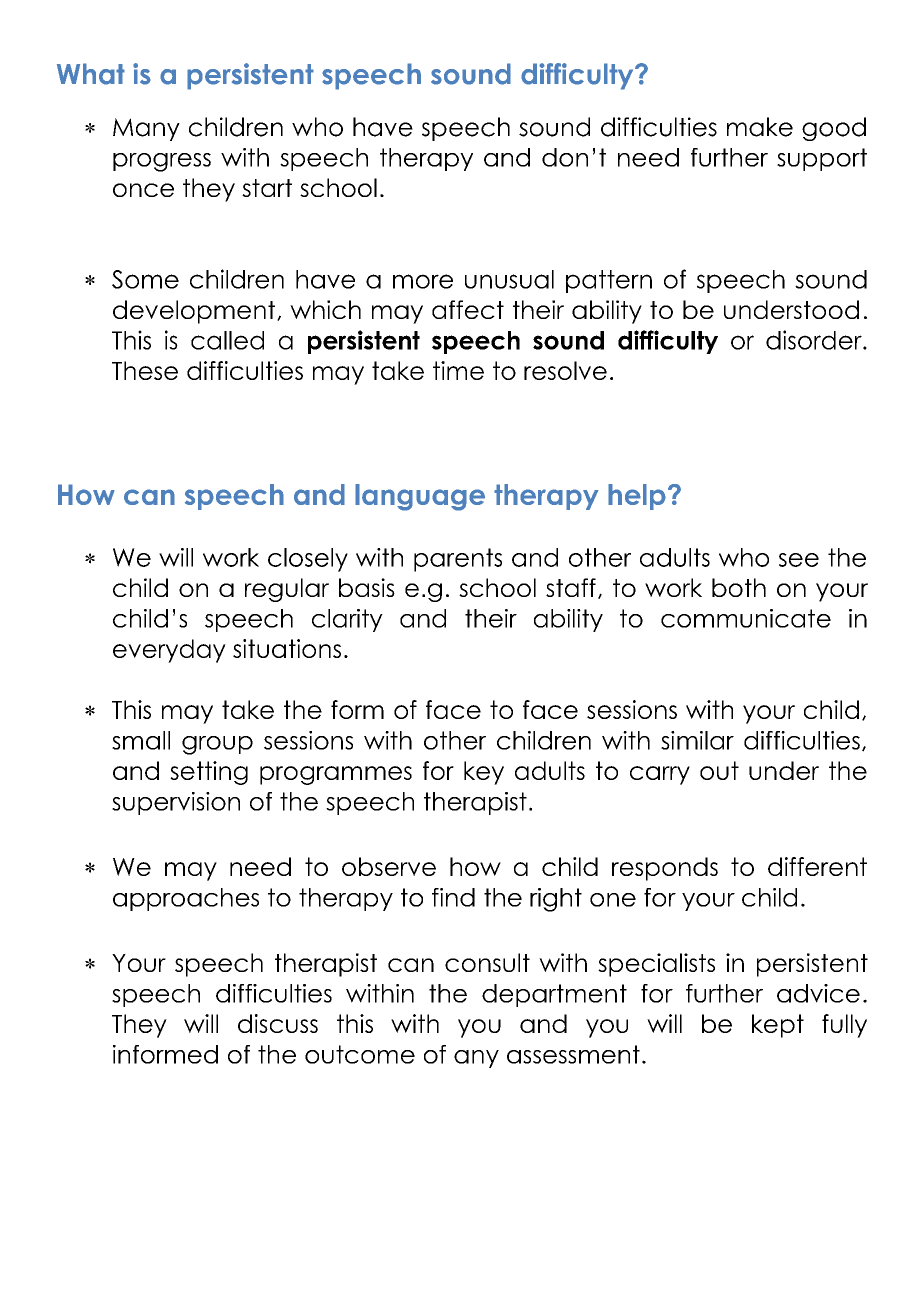 This screenshot has height=1308, width=924. What do you see at coordinates (278, 1023) in the screenshot?
I see `discuss` at bounding box center [278, 1023].
